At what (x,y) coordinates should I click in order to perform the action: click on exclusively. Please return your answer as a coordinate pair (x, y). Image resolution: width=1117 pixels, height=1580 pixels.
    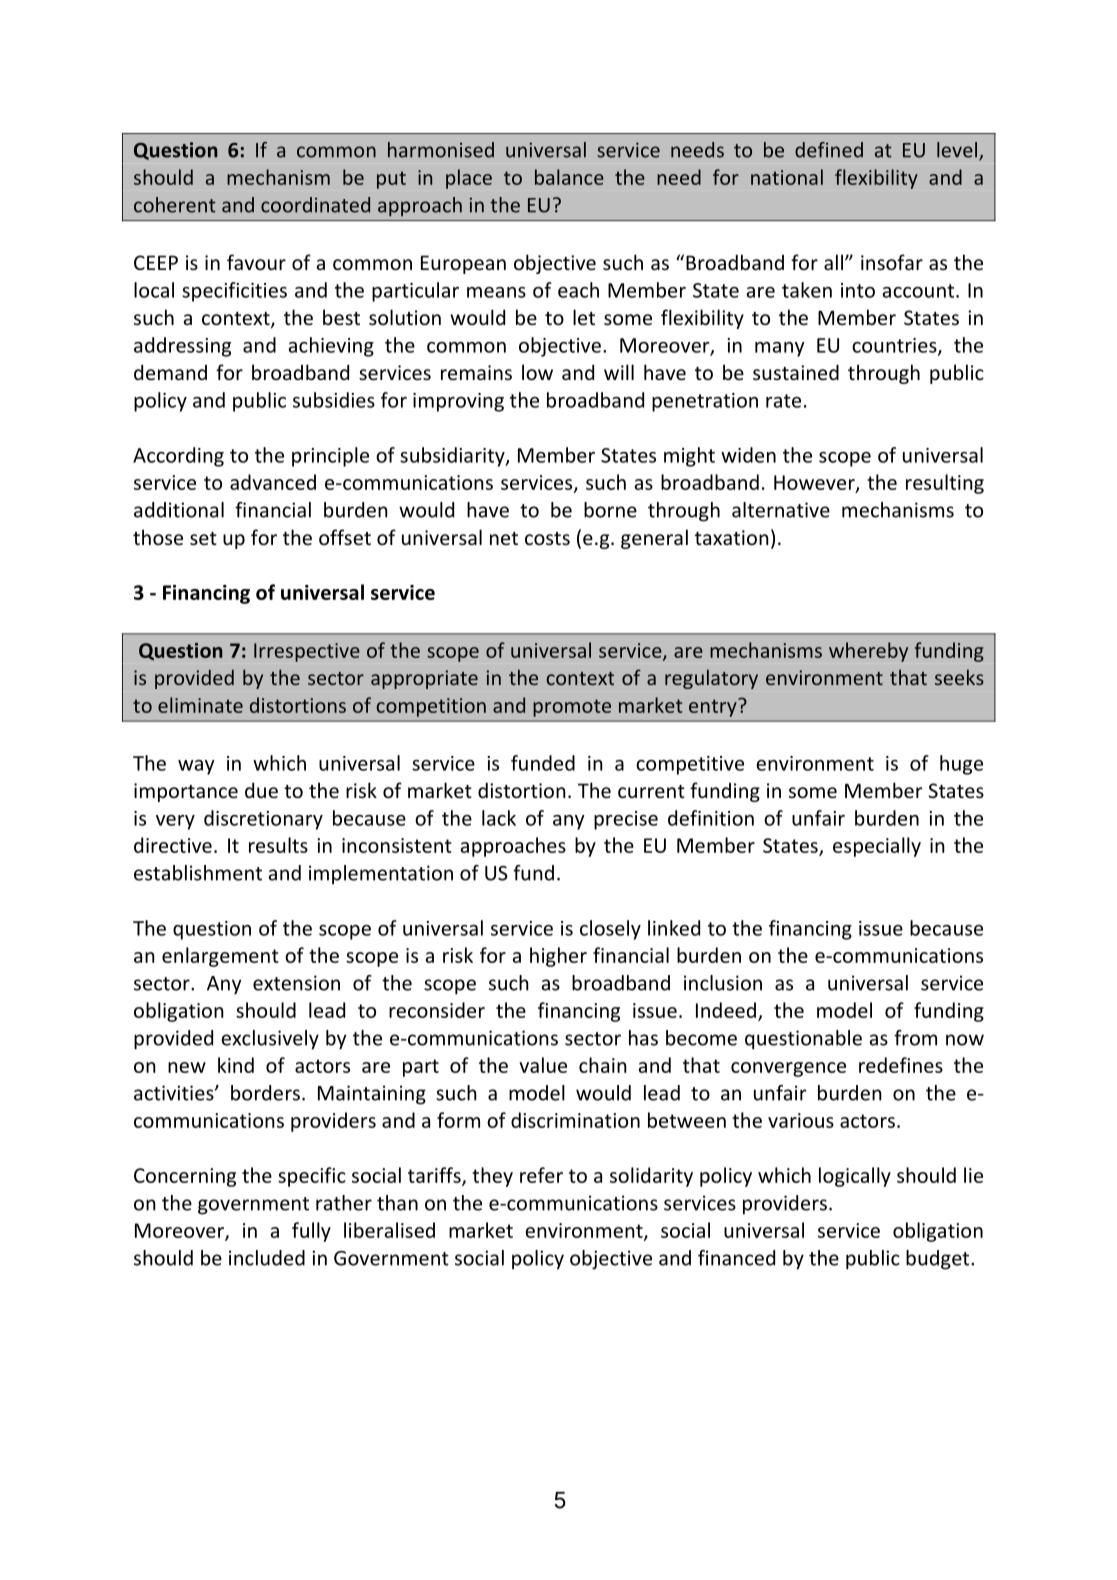
    Looking at the image, I should click on (270, 1040).
